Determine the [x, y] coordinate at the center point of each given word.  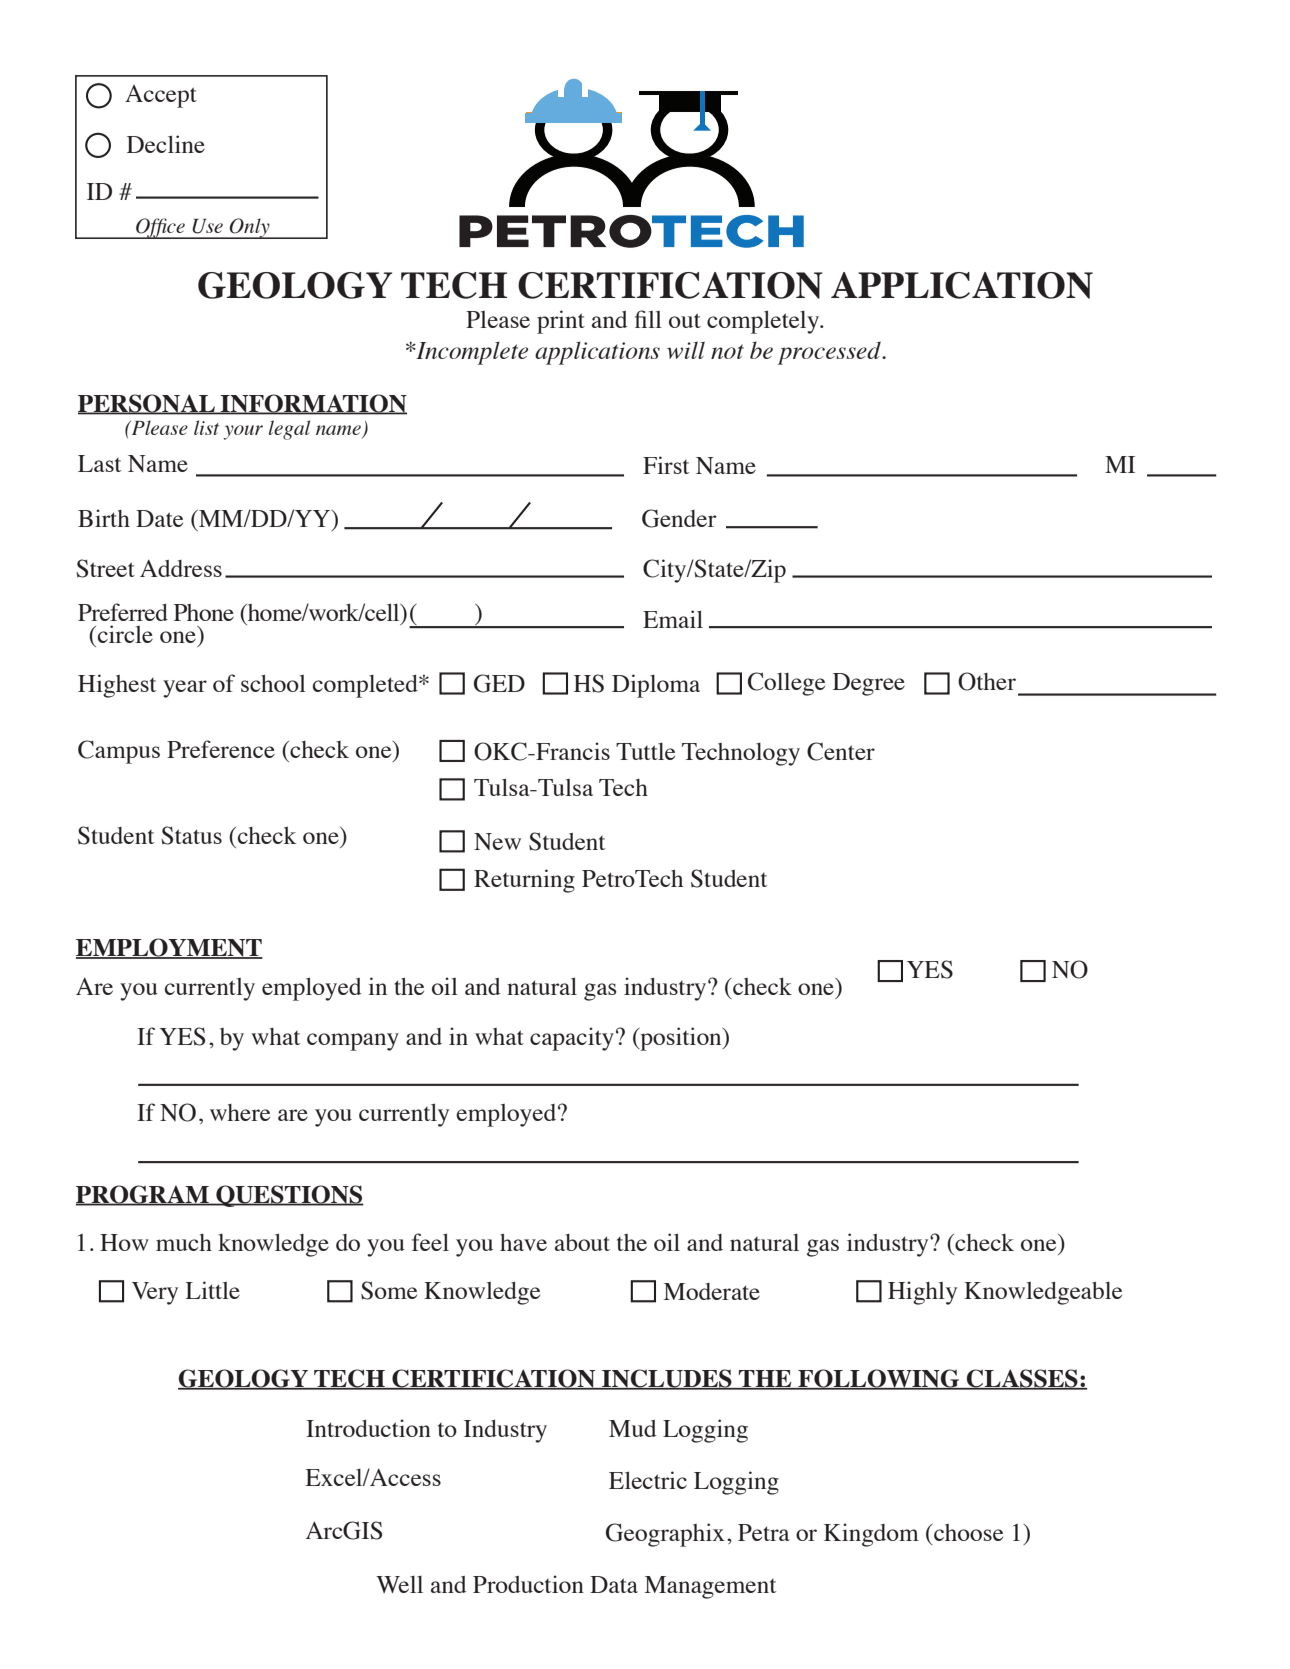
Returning [524, 881]
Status [191, 835]
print [561, 322]
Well [399, 1584]
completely [764, 322]
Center [841, 751]
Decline [166, 144]
